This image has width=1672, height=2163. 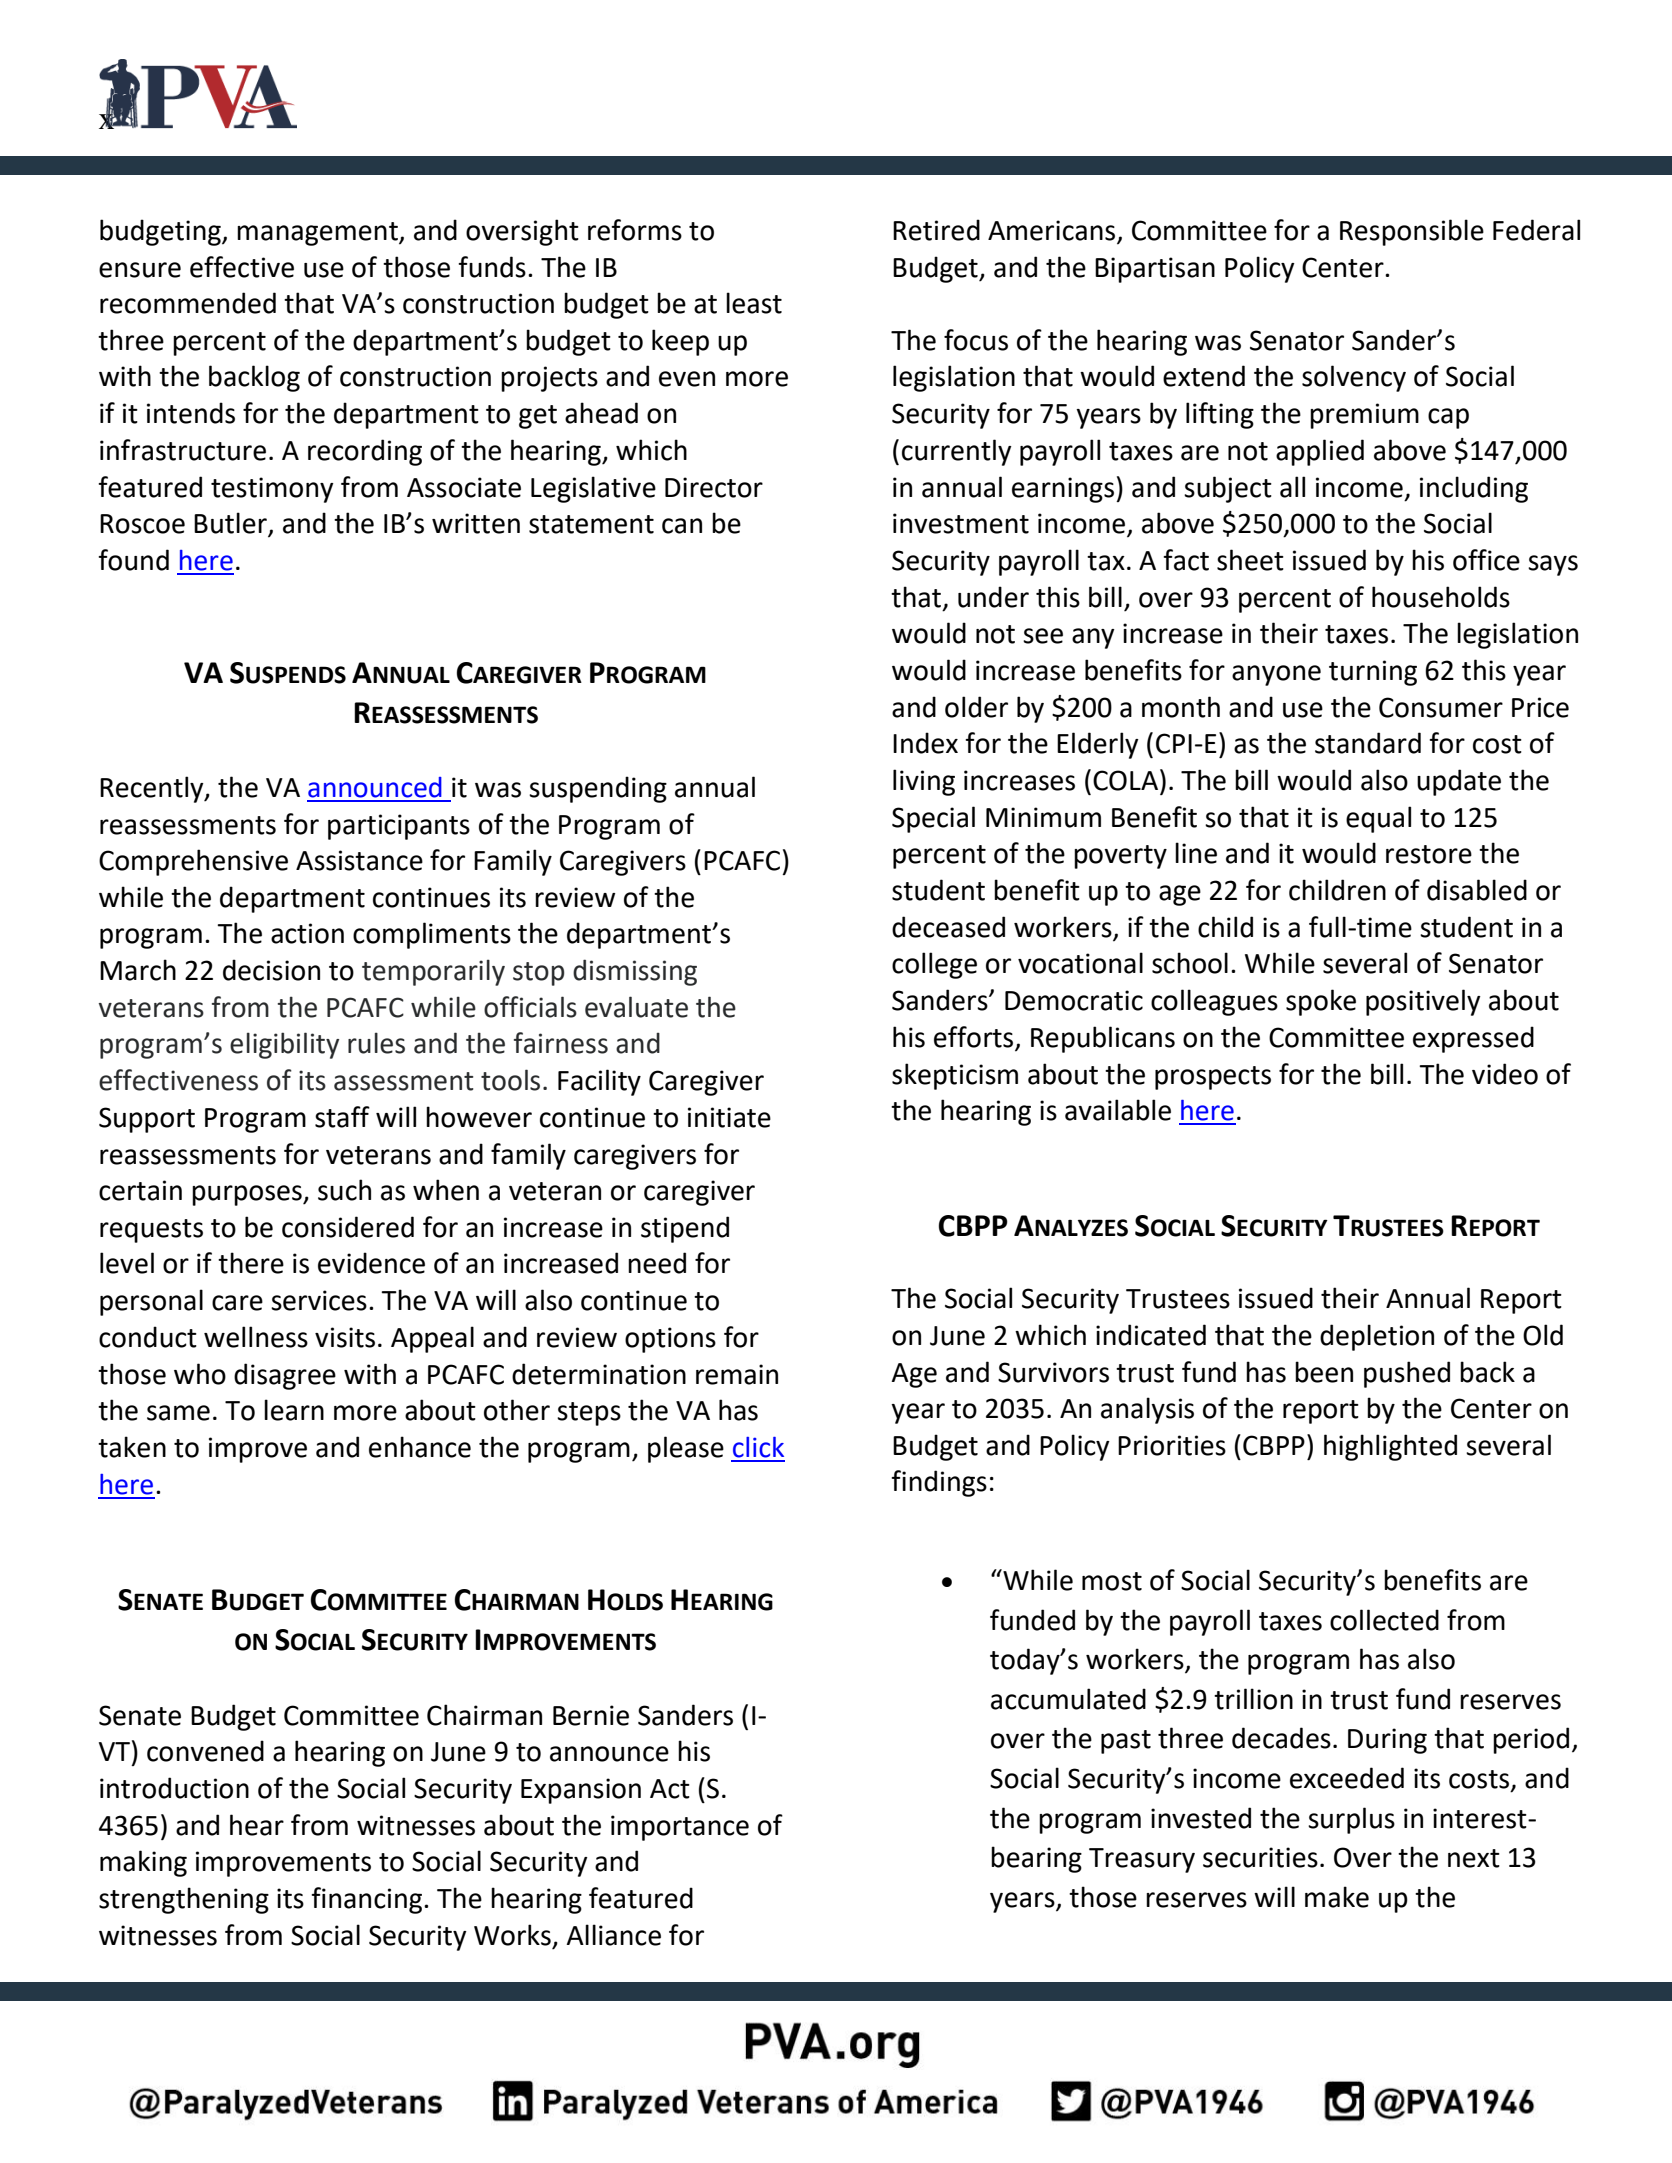 What do you see at coordinates (1473, 1039) in the image?
I see `expressed` at bounding box center [1473, 1039].
